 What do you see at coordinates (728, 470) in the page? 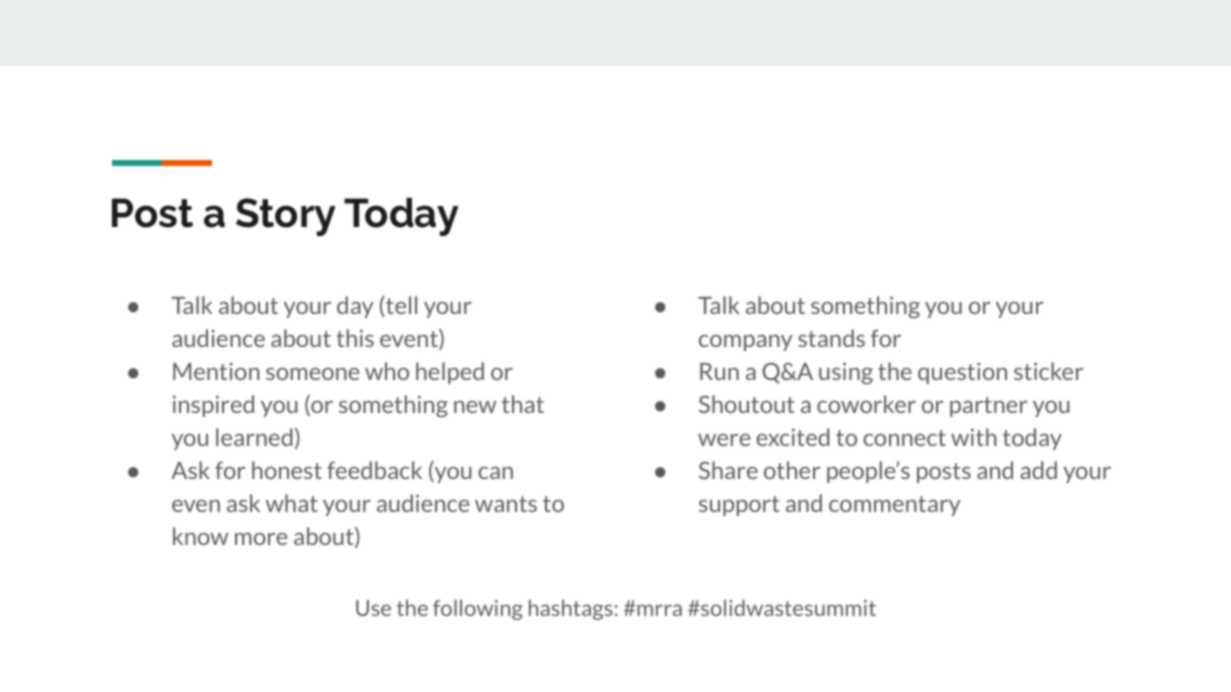
I see `Share` at bounding box center [728, 470].
